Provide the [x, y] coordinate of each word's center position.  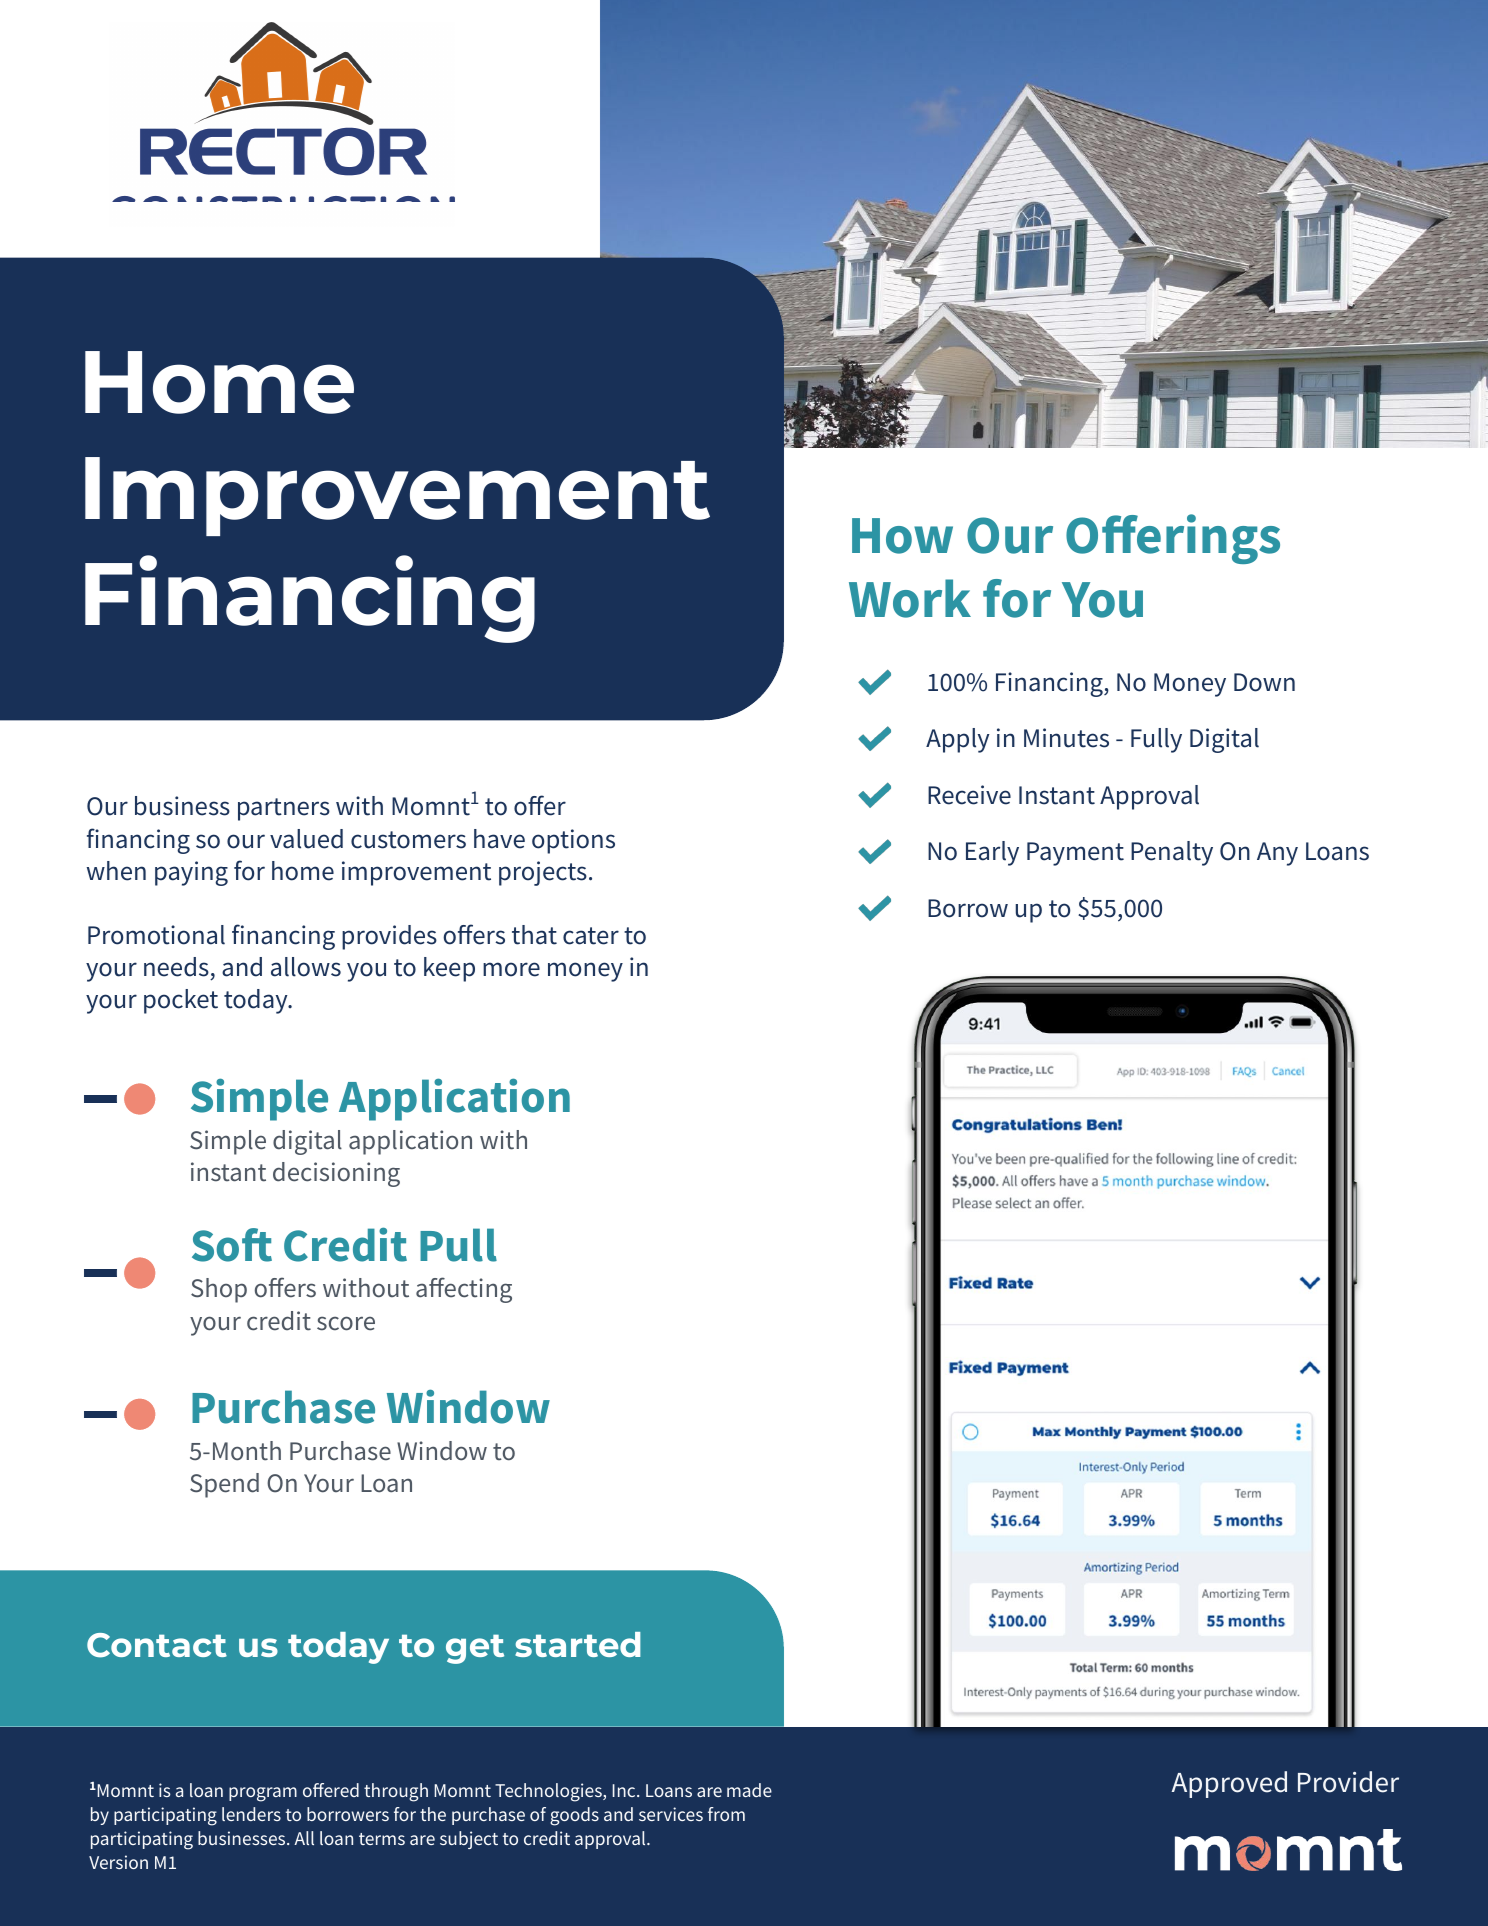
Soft [232, 1245]
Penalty [1172, 853]
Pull [458, 1245]
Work [910, 598]
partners [284, 809]
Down [1264, 682]
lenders [251, 1814]
